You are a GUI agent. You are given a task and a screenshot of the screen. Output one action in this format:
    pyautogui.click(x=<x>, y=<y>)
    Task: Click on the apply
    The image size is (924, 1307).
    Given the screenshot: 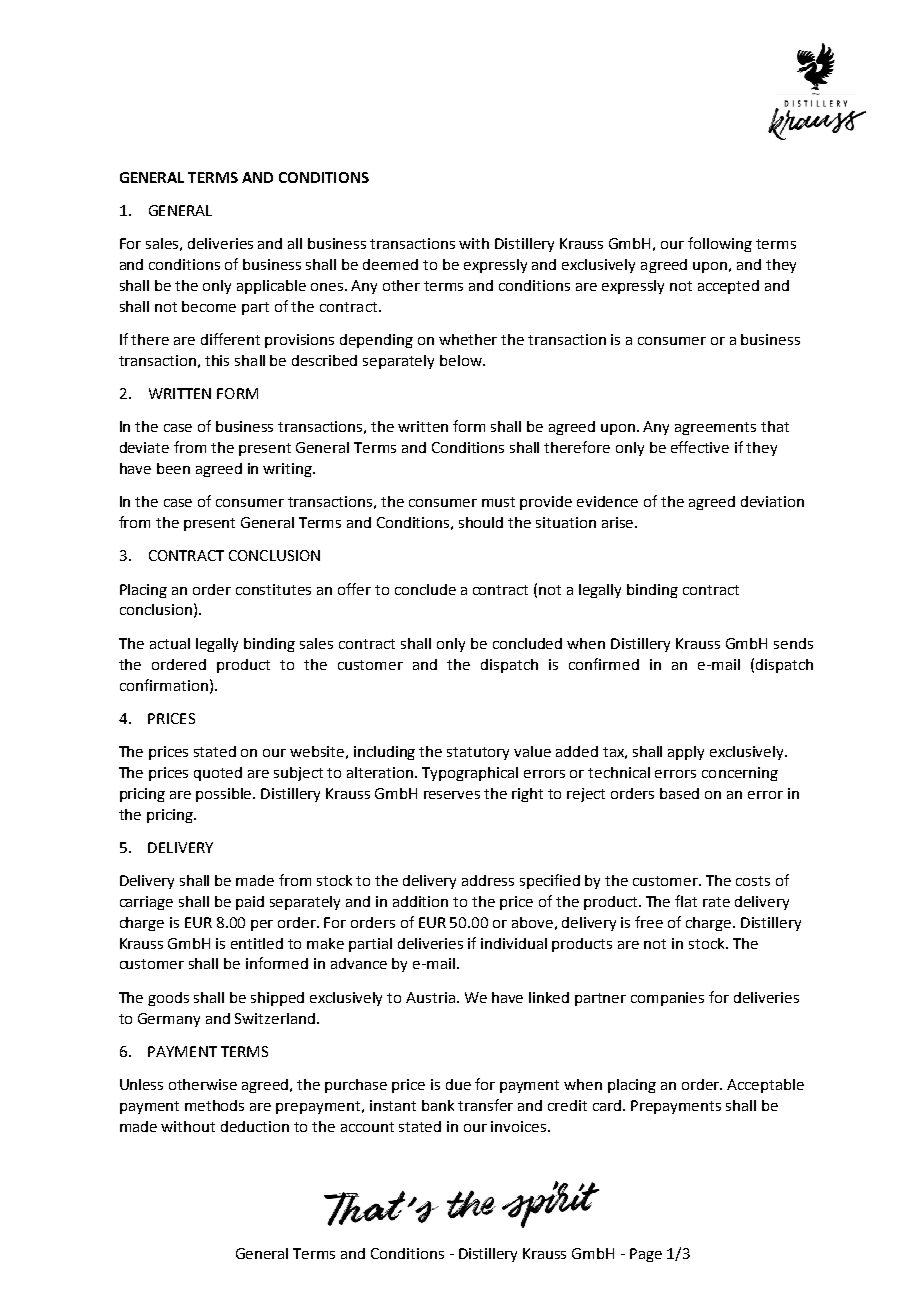 What is the action you would take?
    pyautogui.click(x=686, y=753)
